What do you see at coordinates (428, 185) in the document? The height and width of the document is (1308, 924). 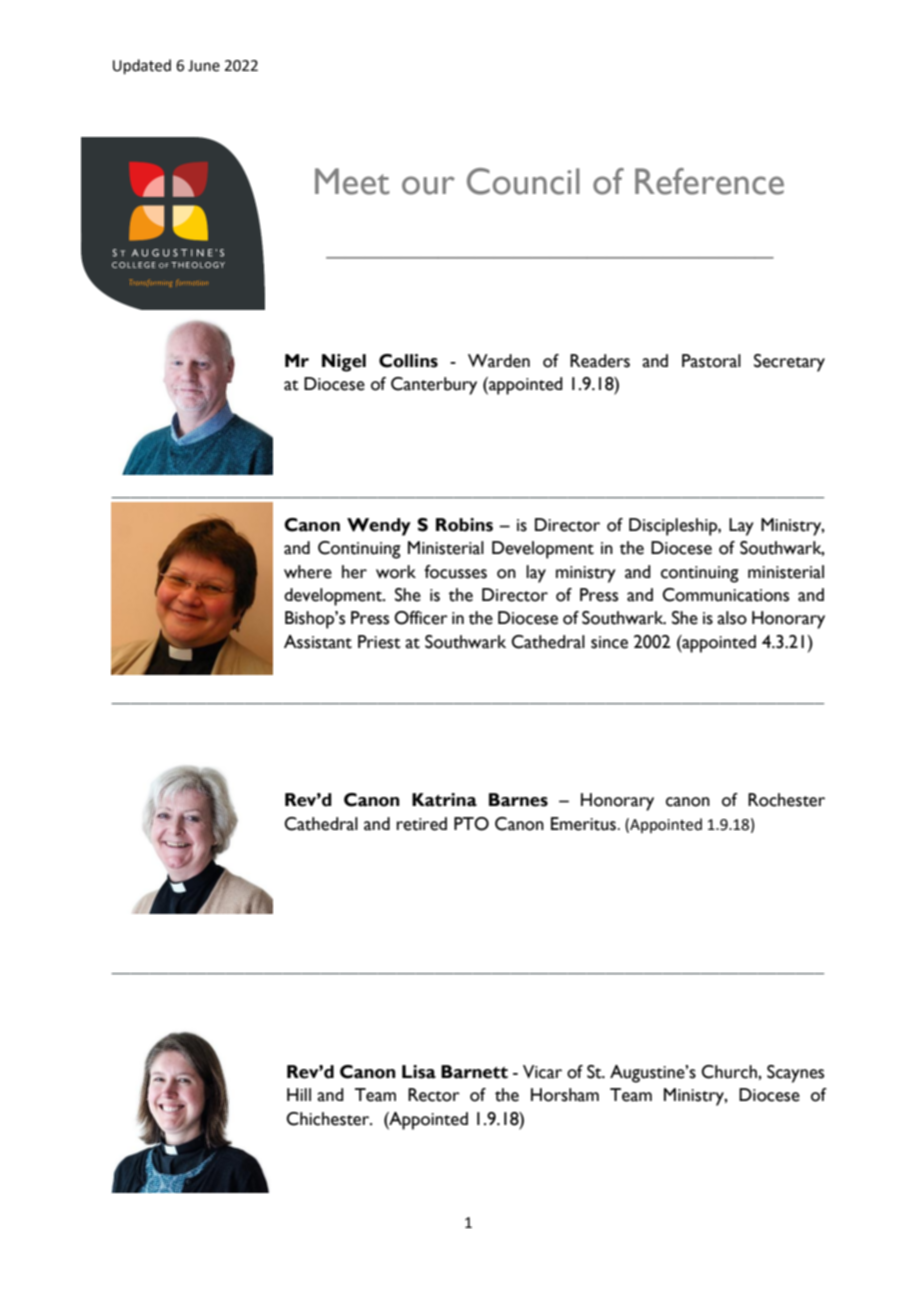 I see `our` at bounding box center [428, 185].
